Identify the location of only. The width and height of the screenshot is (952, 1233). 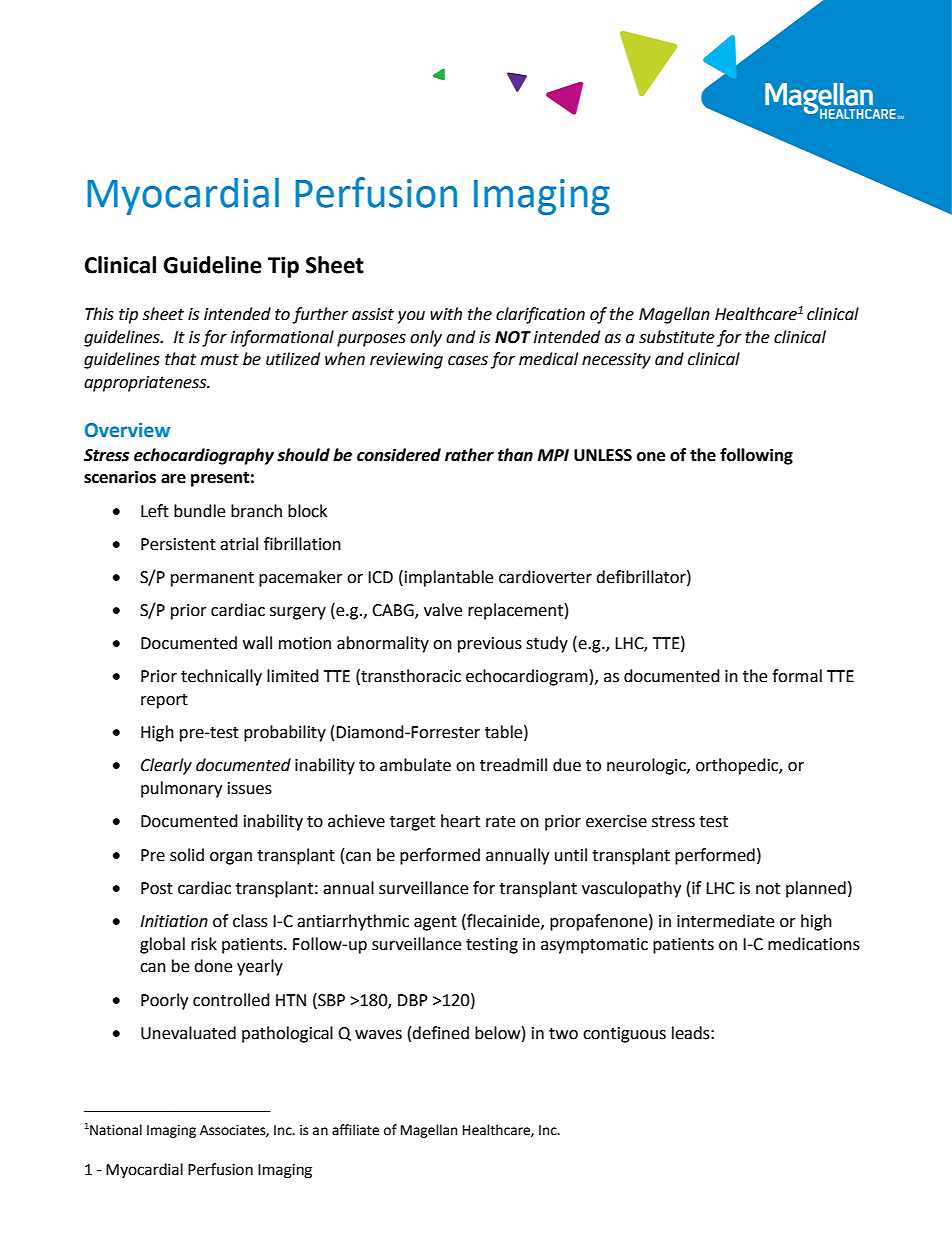
(426, 338).
